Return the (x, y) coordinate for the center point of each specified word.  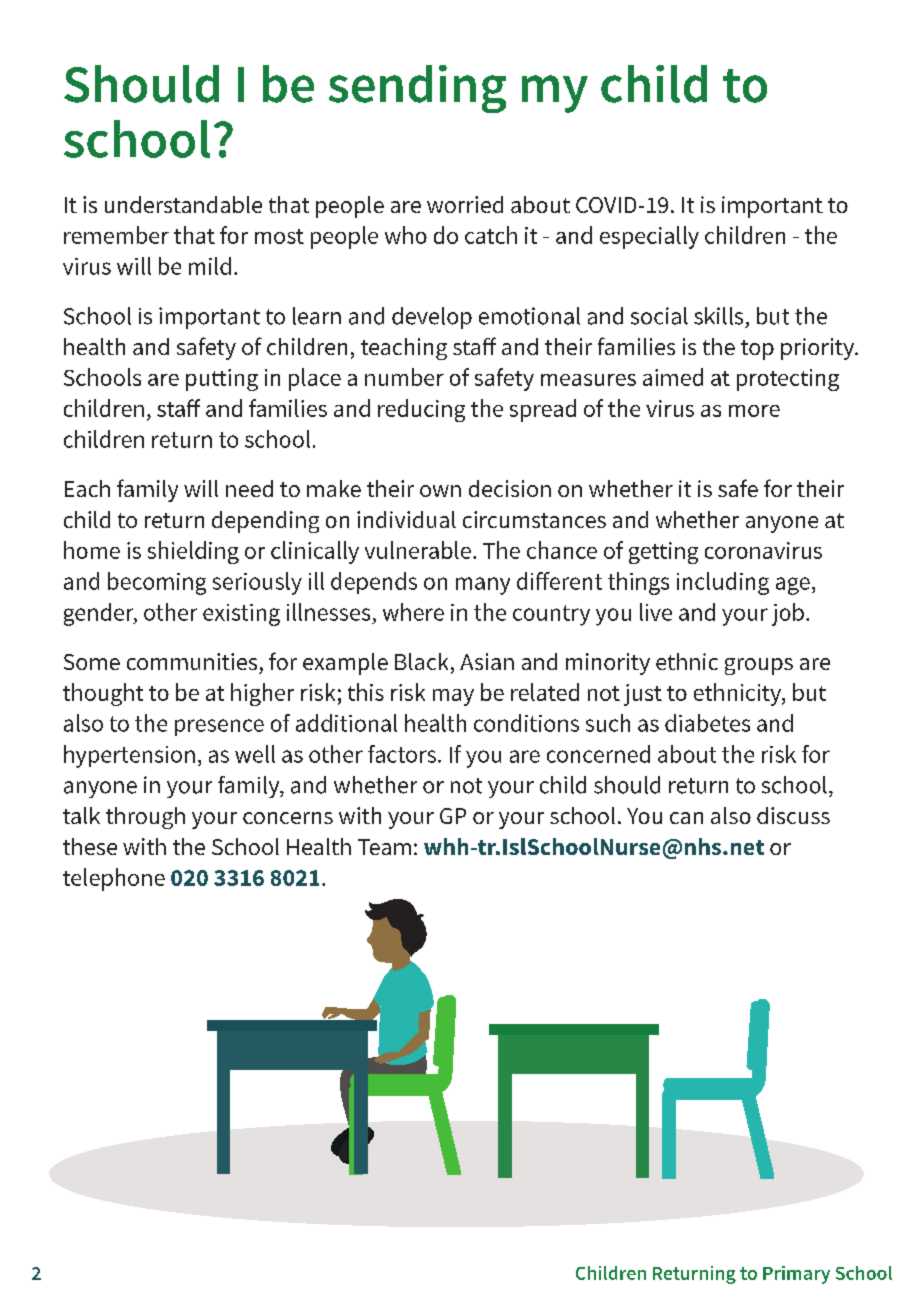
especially (649, 237)
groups (759, 666)
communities (192, 661)
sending (417, 89)
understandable (183, 204)
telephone (114, 879)
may (453, 697)
